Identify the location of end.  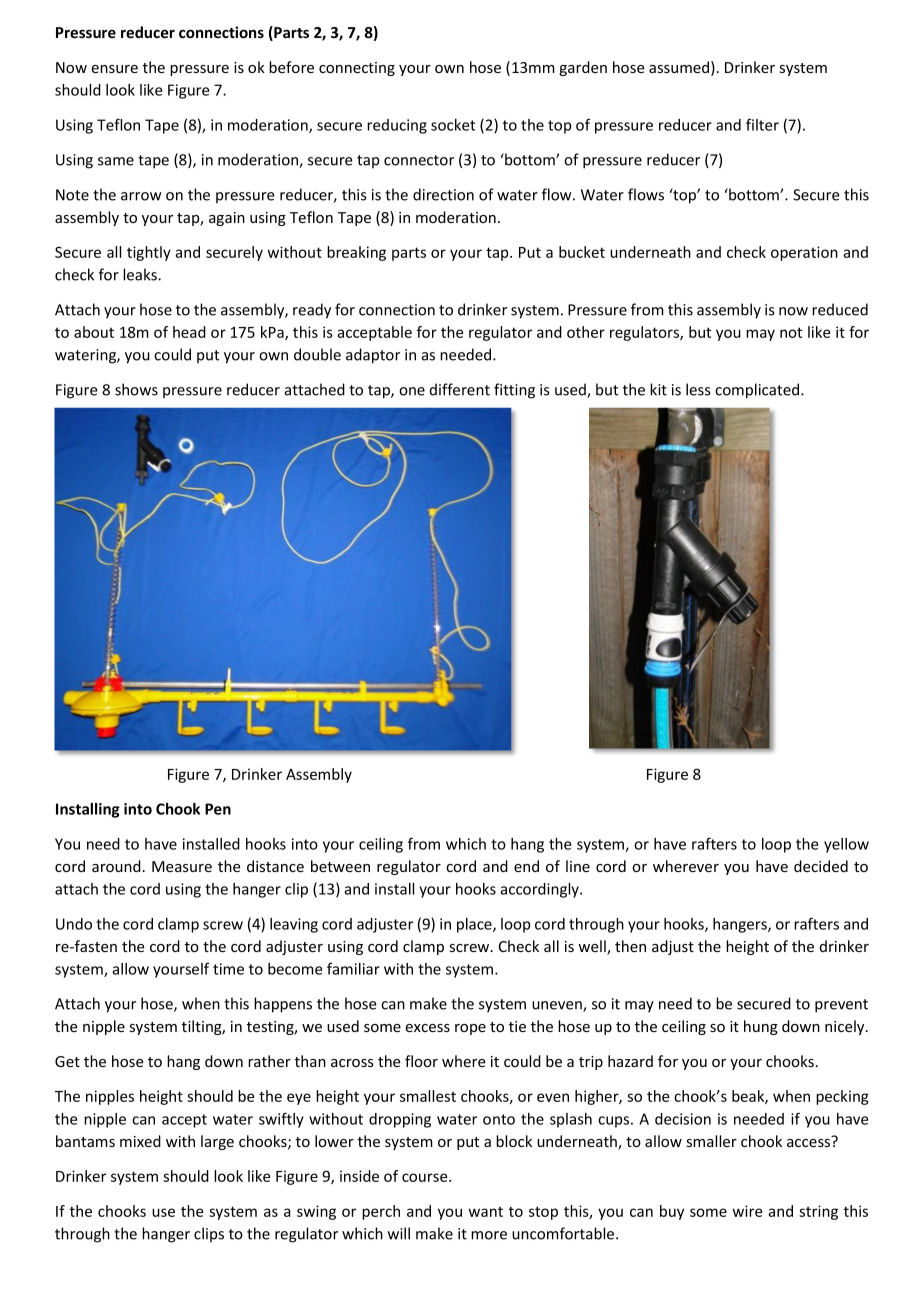
(526, 866).
